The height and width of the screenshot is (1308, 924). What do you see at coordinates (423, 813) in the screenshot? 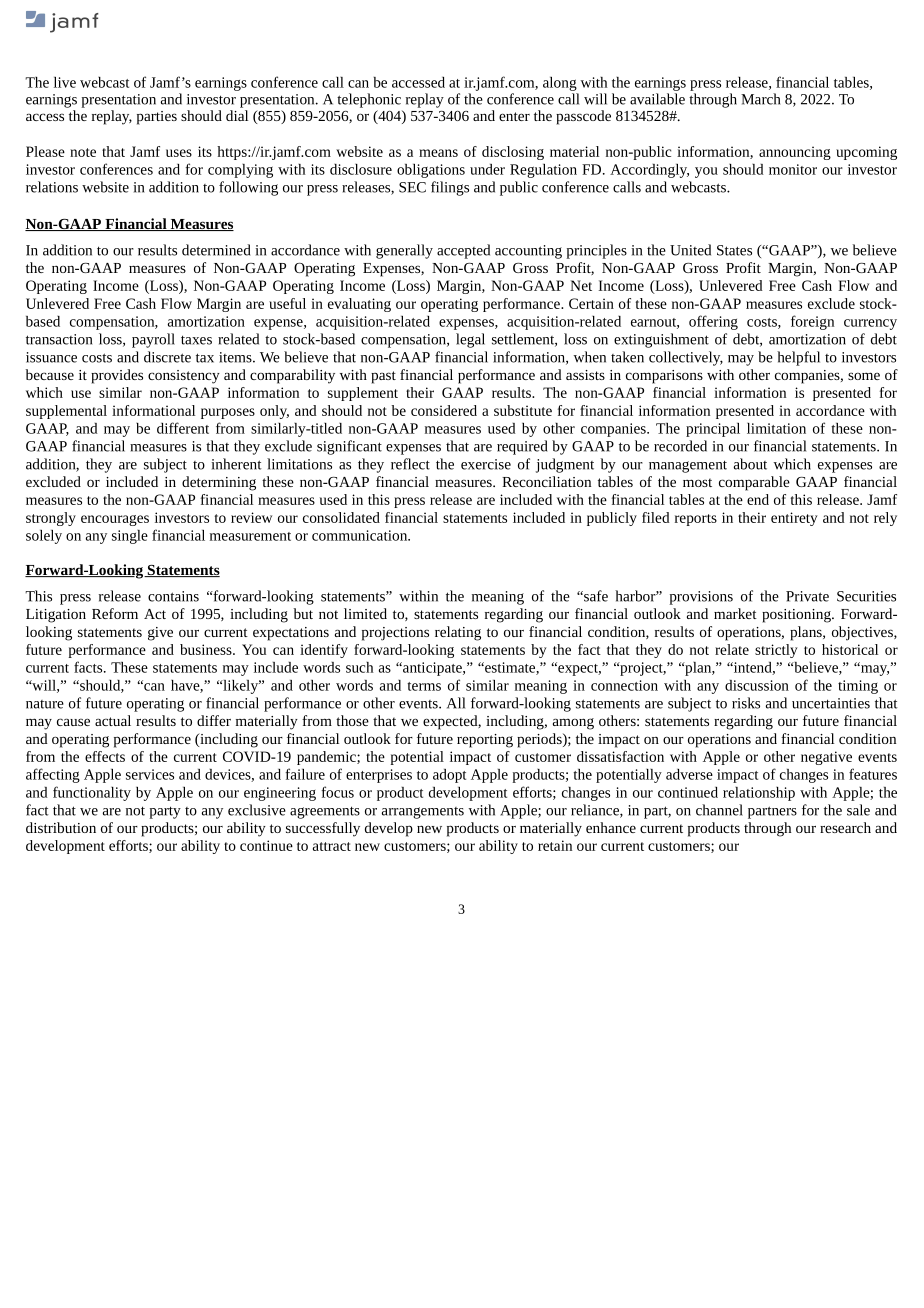
I see `arrangements` at bounding box center [423, 813].
